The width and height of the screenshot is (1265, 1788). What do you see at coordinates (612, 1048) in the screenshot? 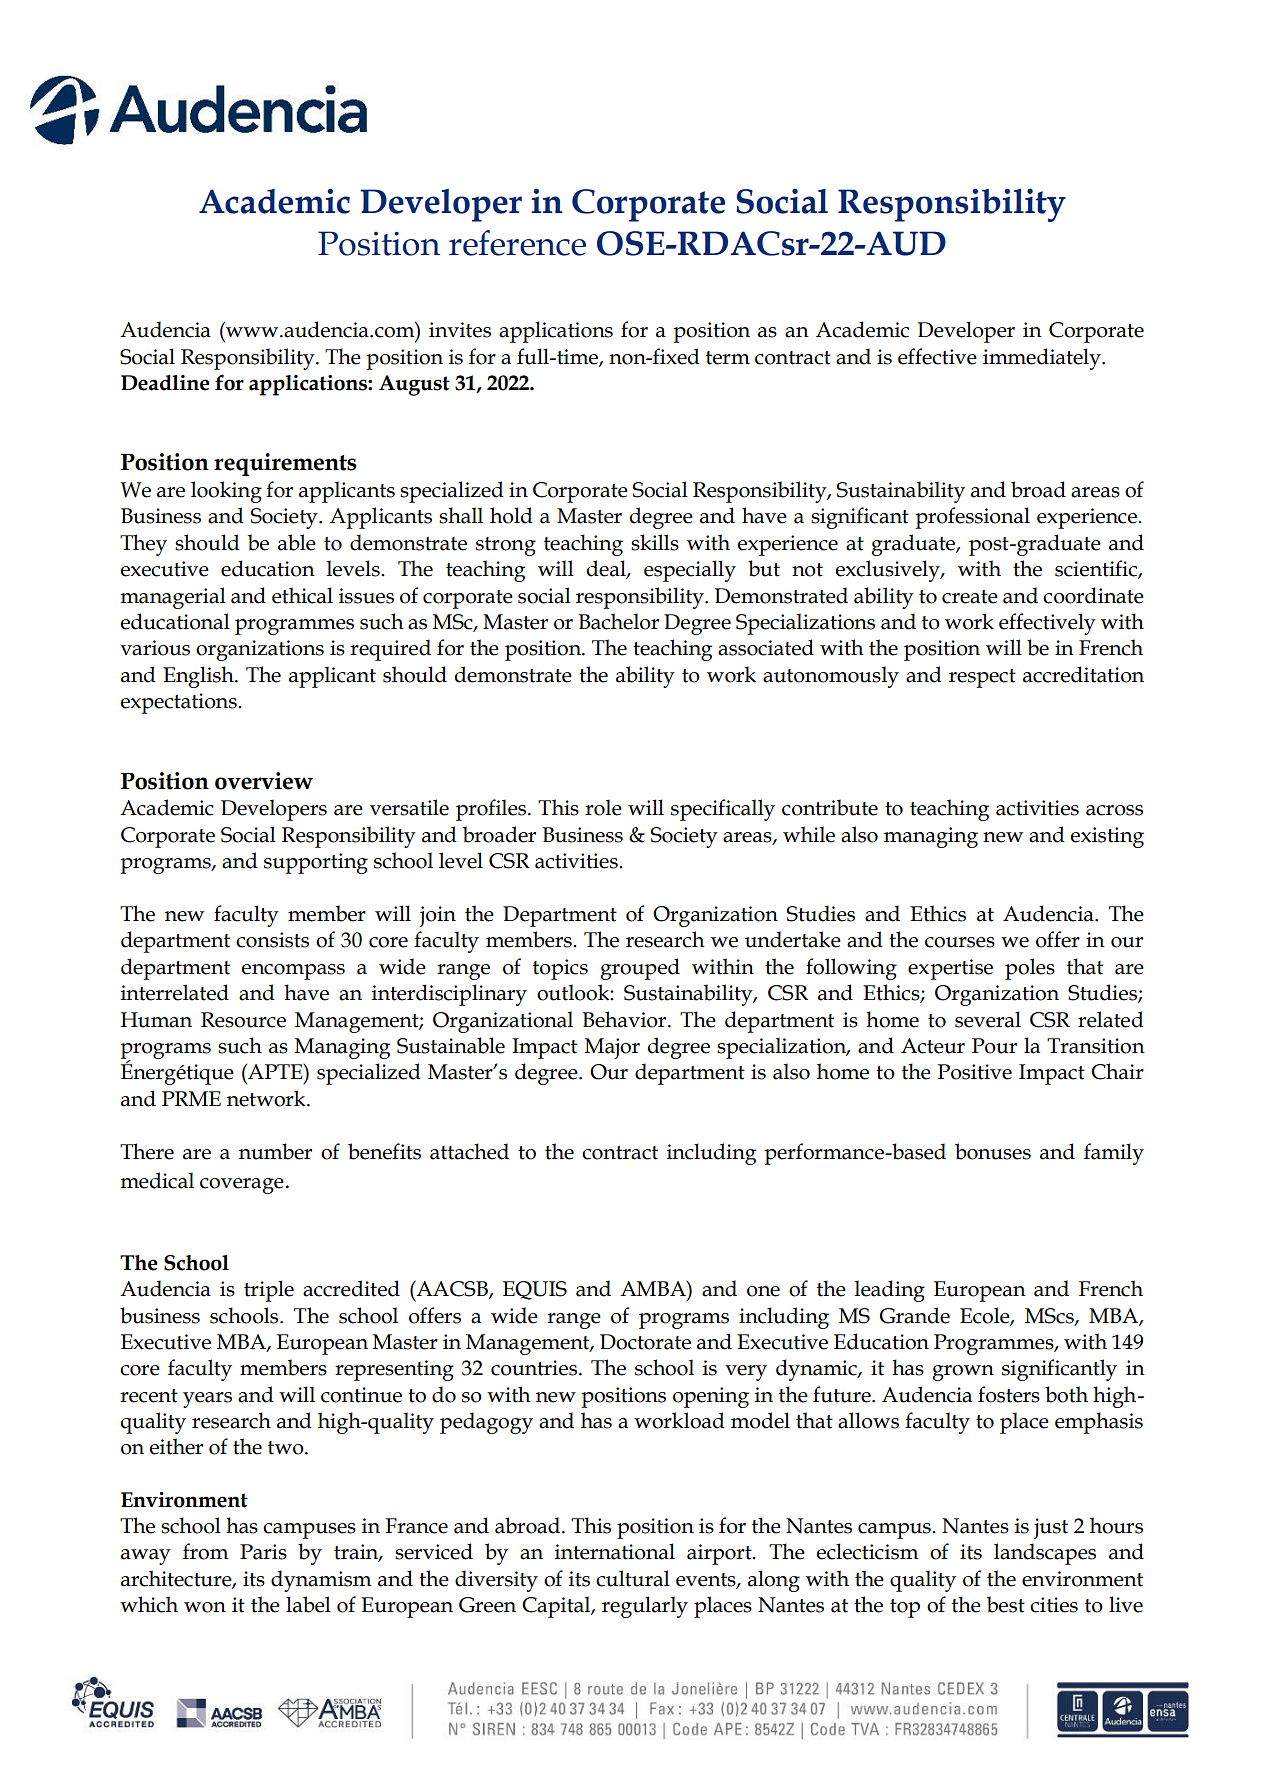
I see `Major` at bounding box center [612, 1048].
